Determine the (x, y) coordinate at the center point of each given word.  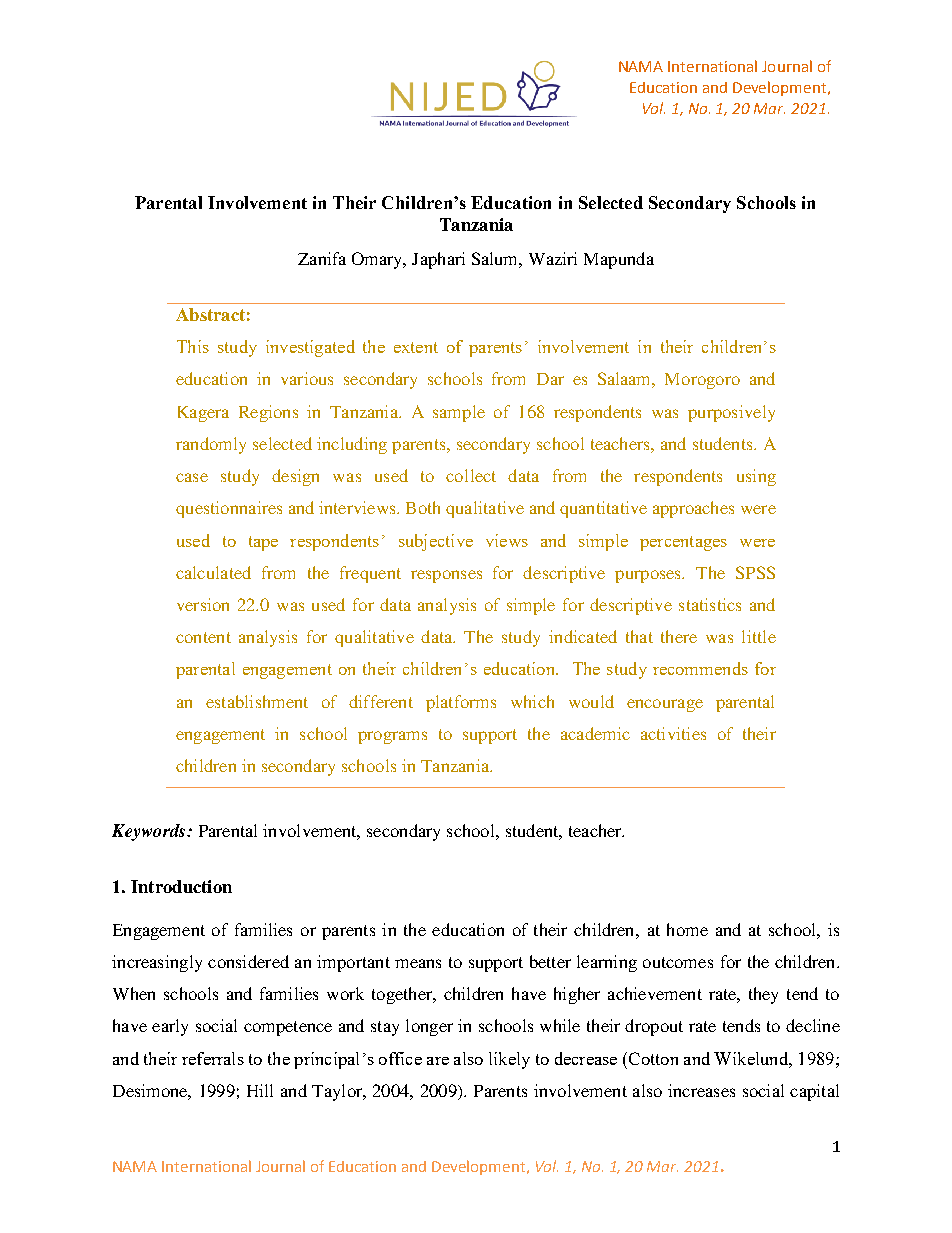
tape (263, 543)
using (756, 477)
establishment (257, 701)
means (418, 963)
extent (416, 347)
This (193, 346)
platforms (461, 703)
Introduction (181, 886)
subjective (436, 542)
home (687, 929)
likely (509, 1060)
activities (673, 733)
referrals (213, 1058)
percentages (683, 543)
